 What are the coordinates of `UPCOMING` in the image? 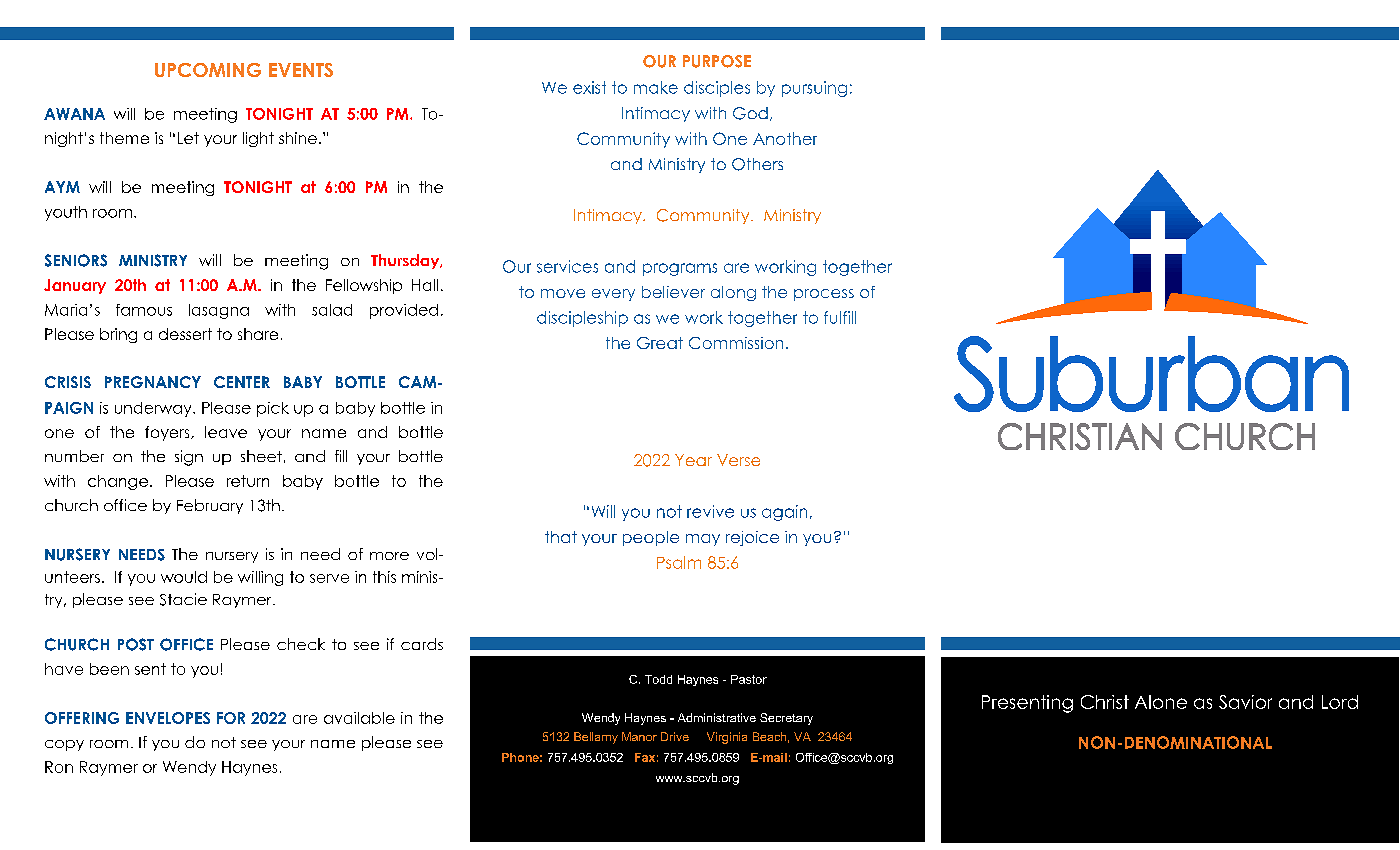 It's located at (208, 70).
